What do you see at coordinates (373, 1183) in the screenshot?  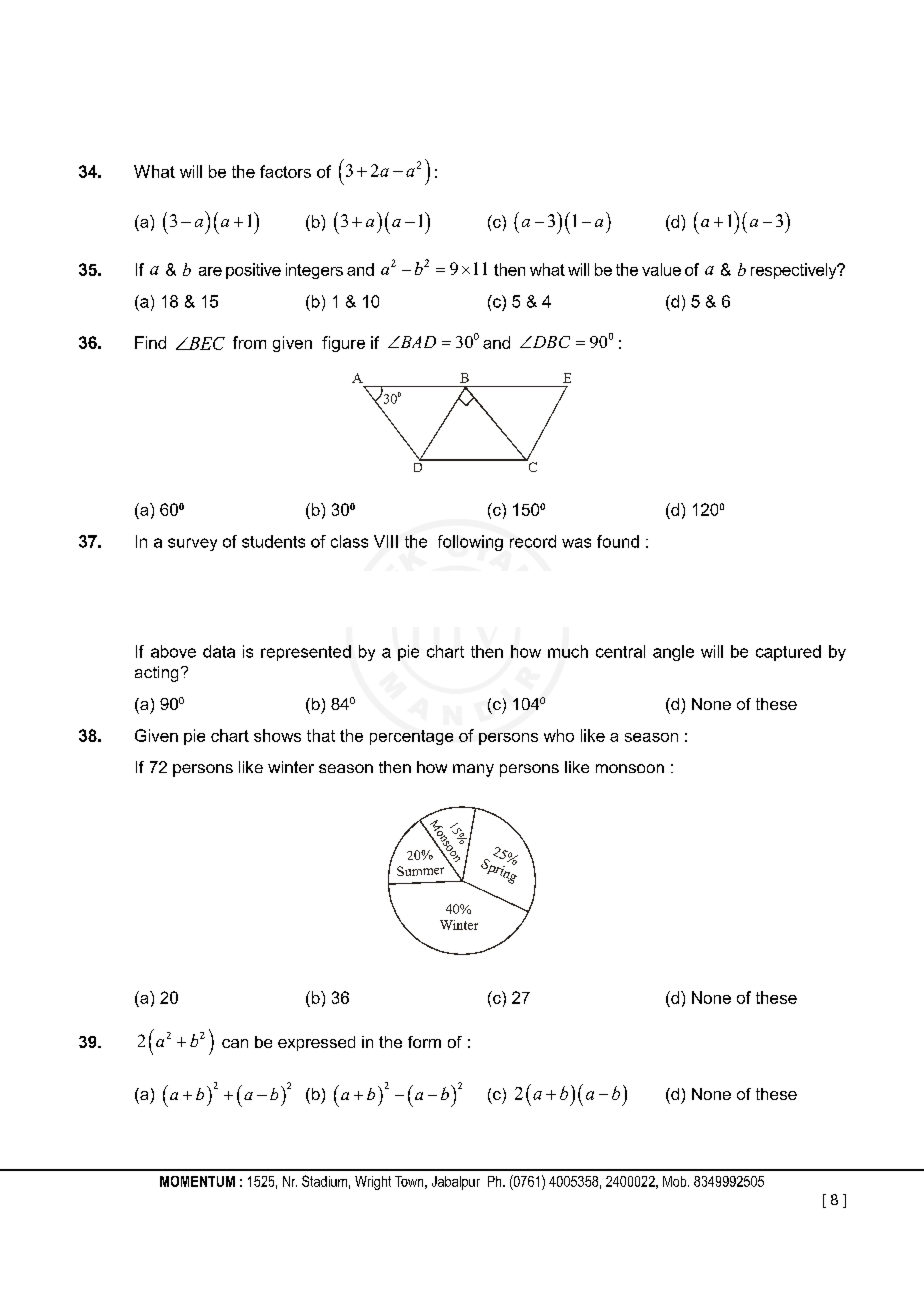 I see `Wright` at bounding box center [373, 1183].
